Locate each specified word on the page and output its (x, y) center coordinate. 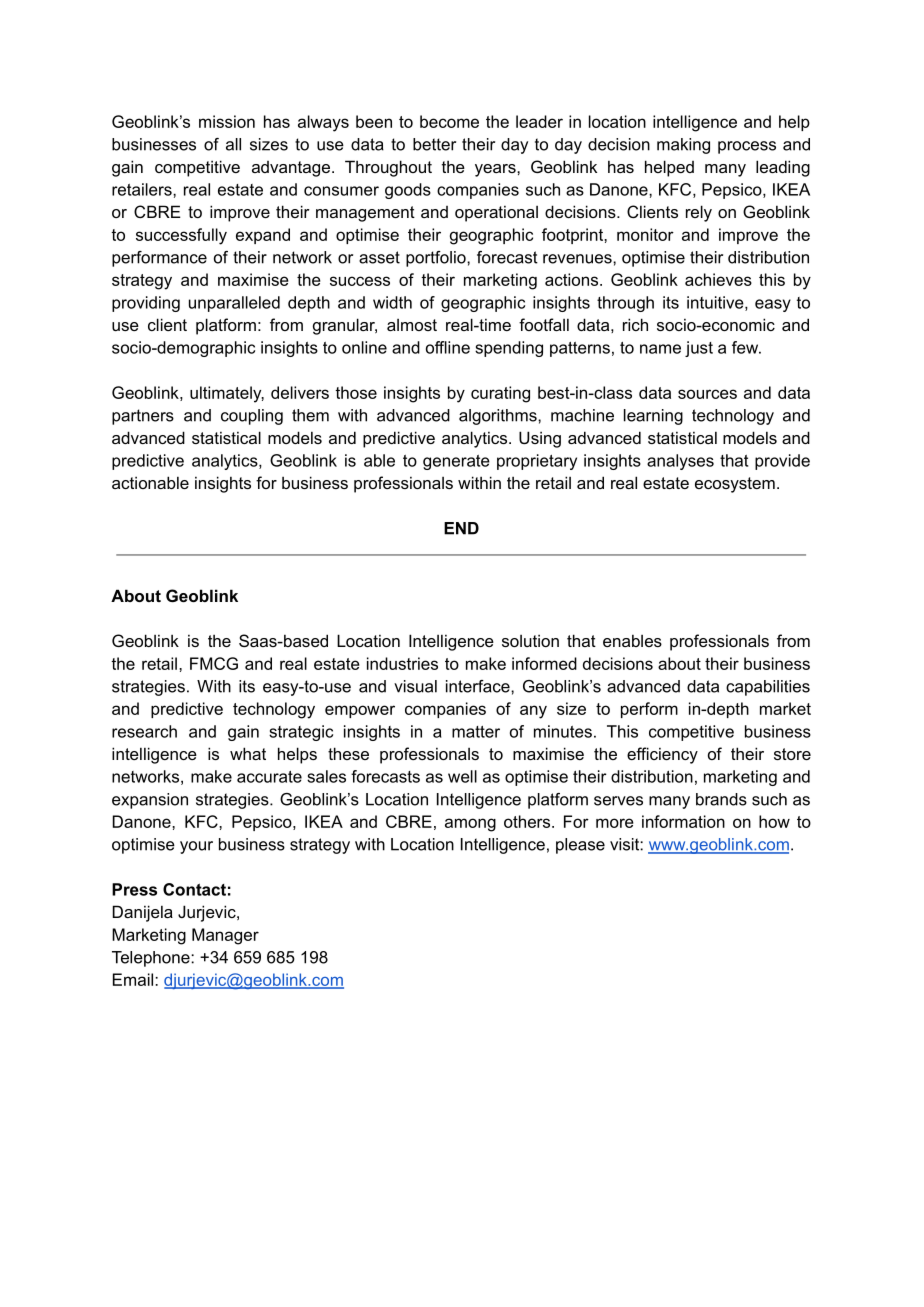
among (470, 825)
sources (707, 394)
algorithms (499, 417)
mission (227, 121)
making (683, 146)
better (434, 144)
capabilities (768, 688)
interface (479, 686)
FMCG (214, 663)
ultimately (227, 394)
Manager (225, 936)
